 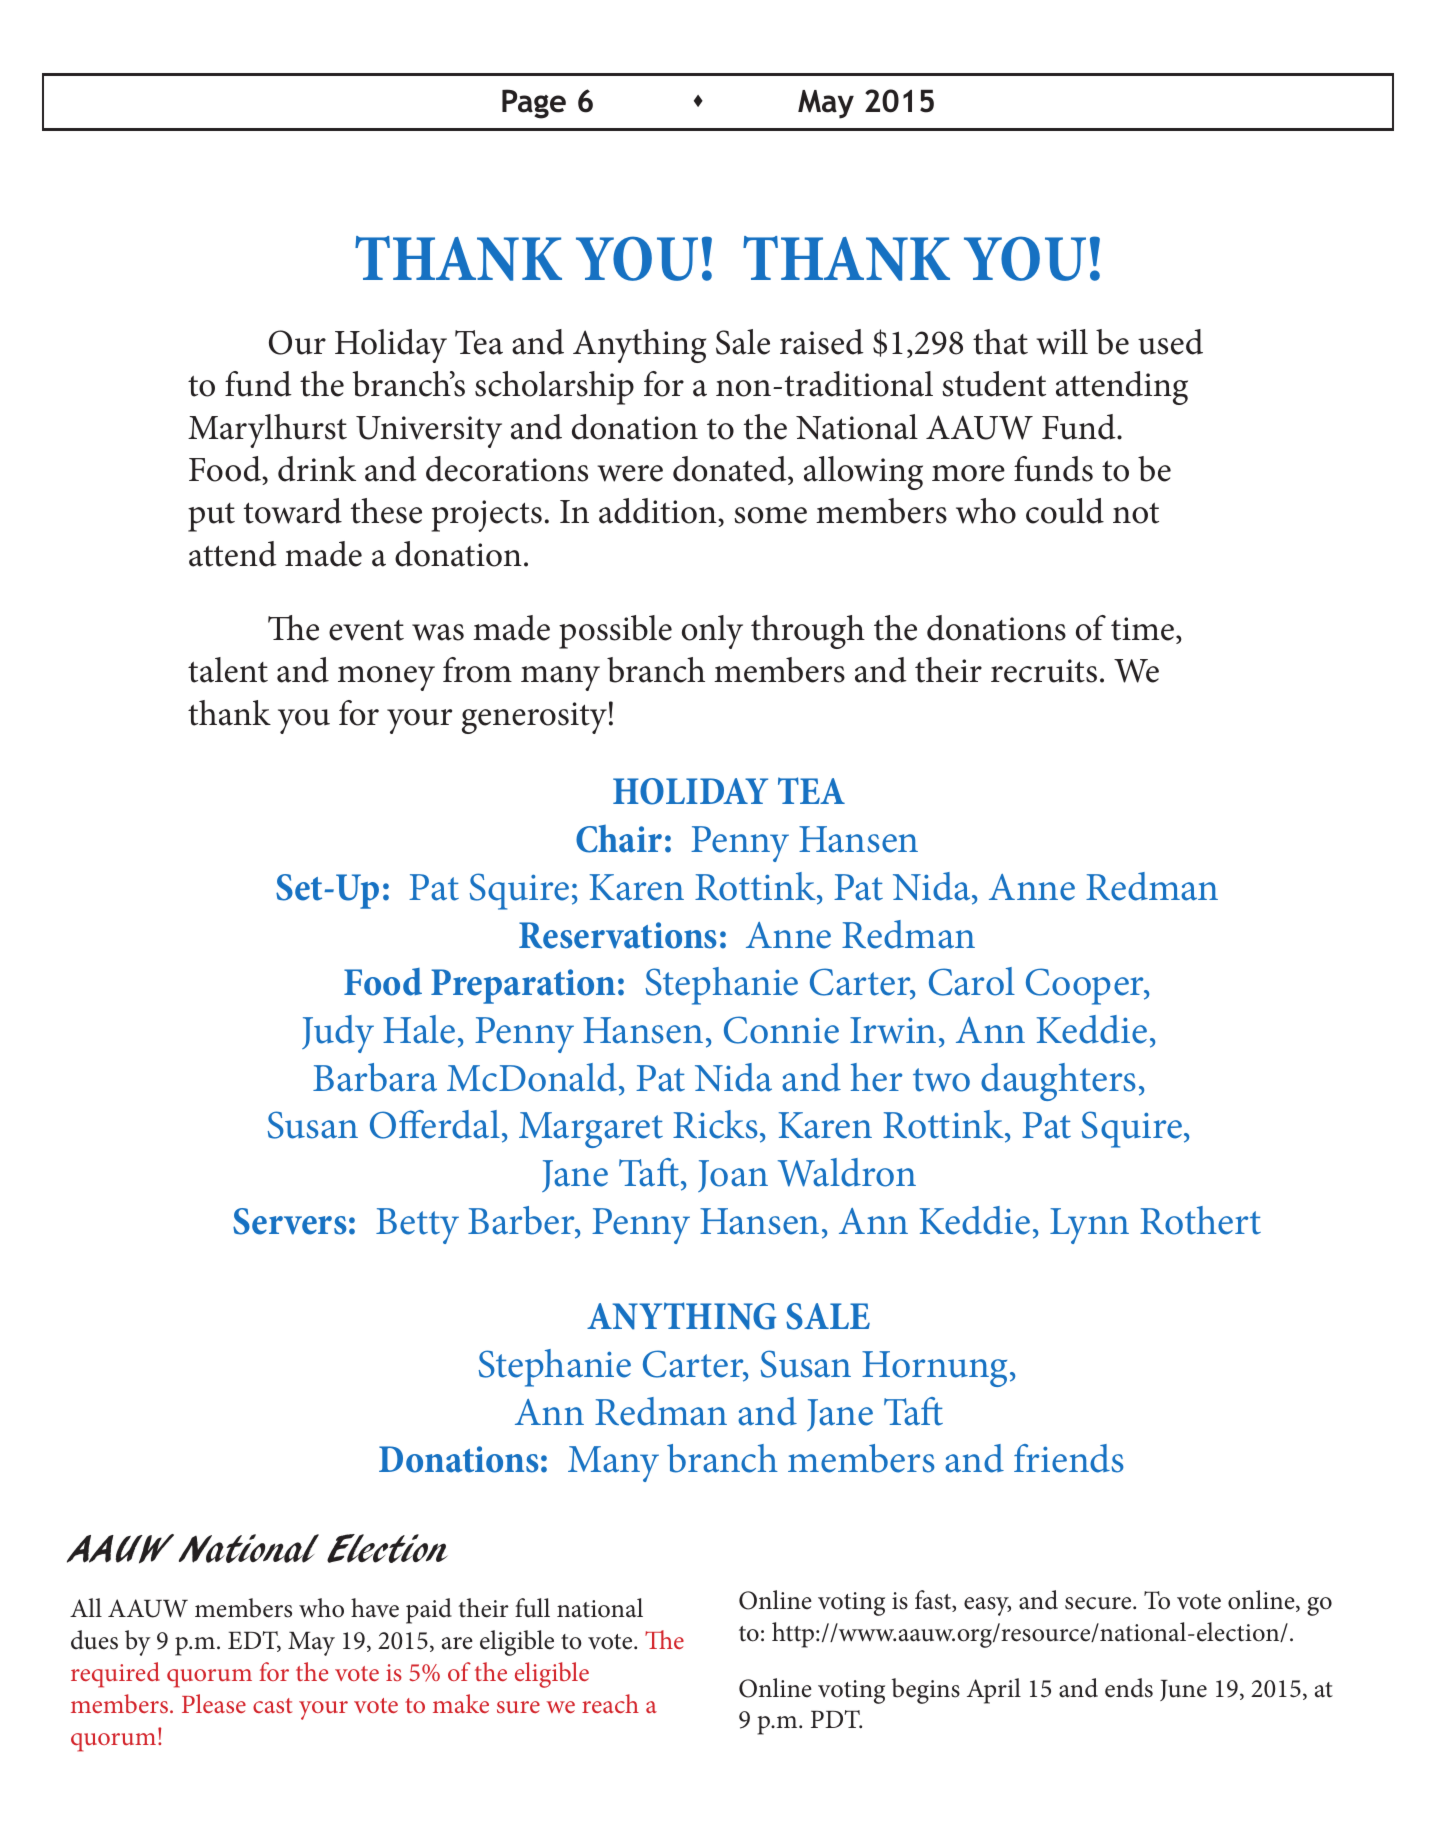 What do you see at coordinates (534, 104) in the screenshot?
I see `Page` at bounding box center [534, 104].
